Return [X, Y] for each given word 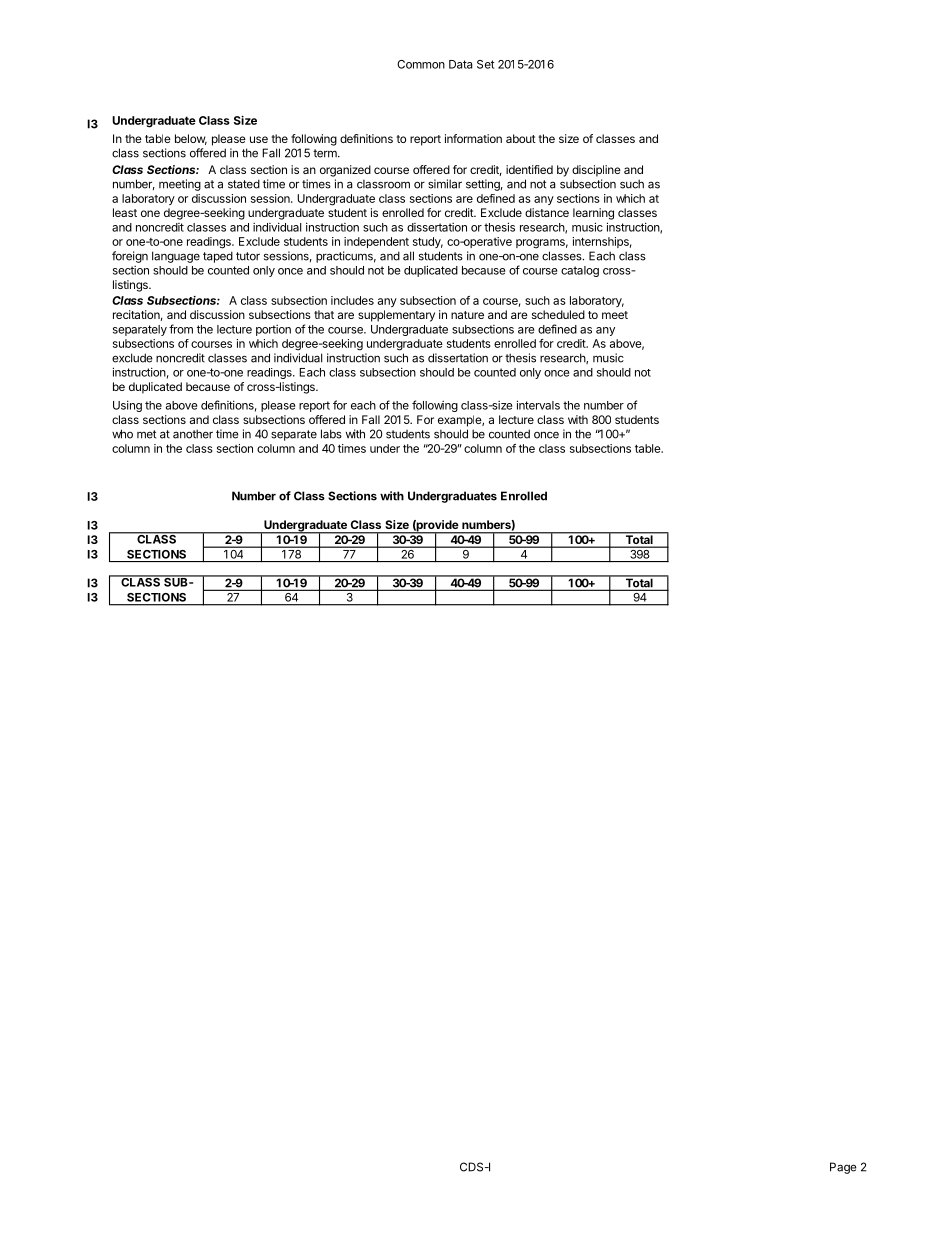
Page [843, 1168]
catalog [580, 271]
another [193, 434]
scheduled [558, 314]
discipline [596, 171]
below [191, 139]
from [181, 329]
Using [127, 406]
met [146, 434]
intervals [538, 405]
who [122, 434]
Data [461, 64]
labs [331, 434]
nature [467, 315]
